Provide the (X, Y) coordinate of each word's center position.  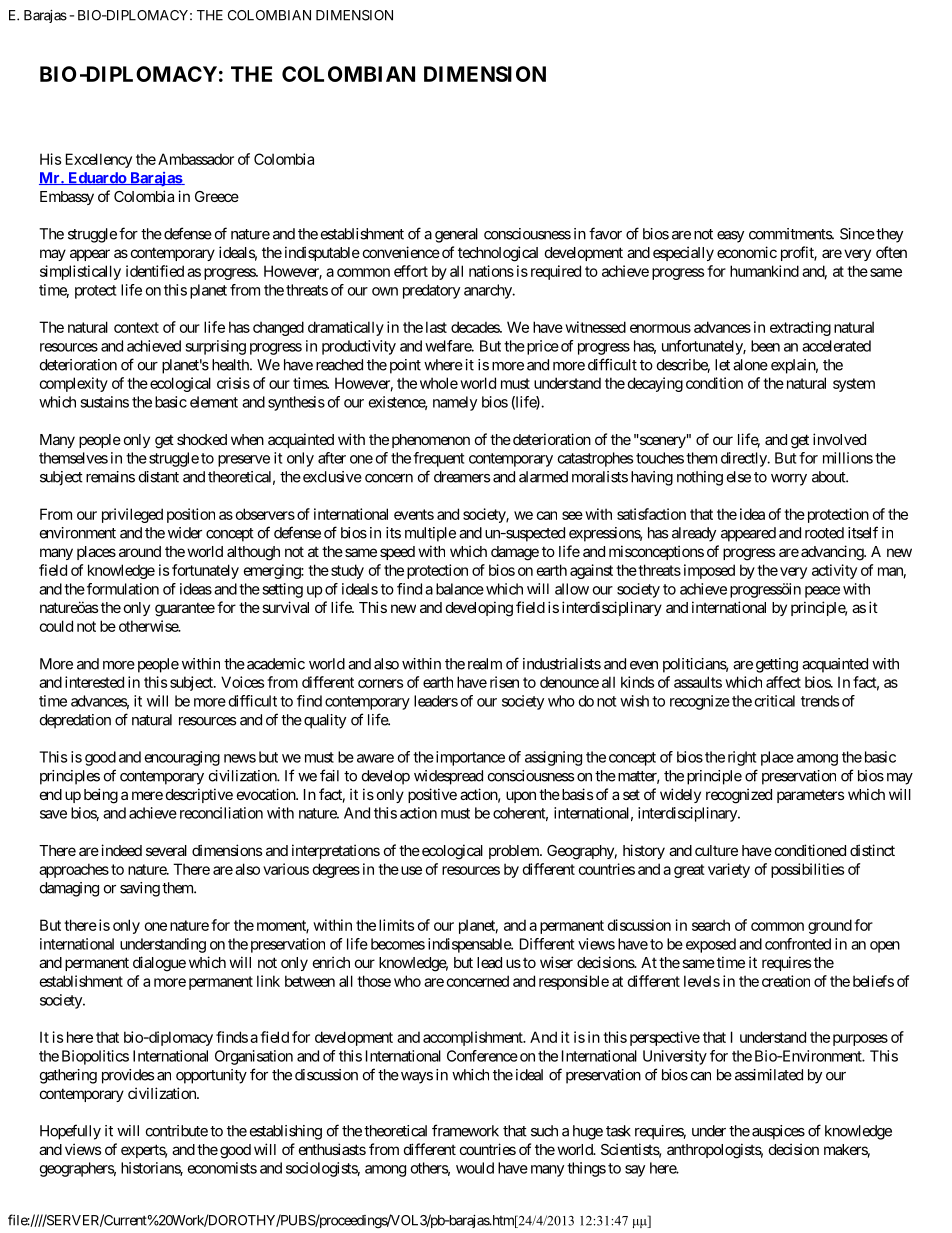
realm (485, 664)
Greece (217, 196)
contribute (177, 1131)
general (456, 235)
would (475, 1168)
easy (730, 237)
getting (777, 665)
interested (94, 682)
